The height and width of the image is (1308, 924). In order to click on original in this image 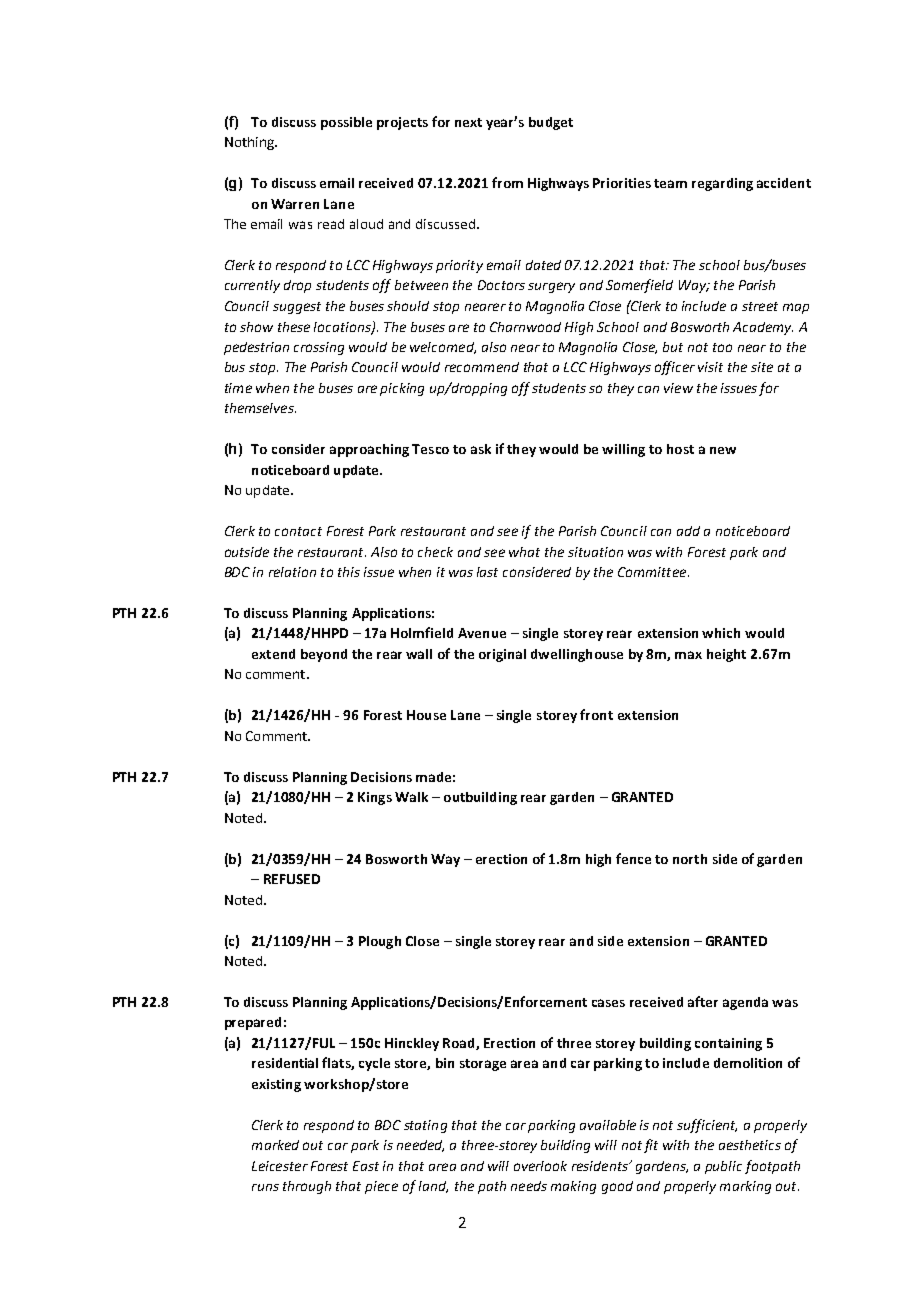, I will do `click(502, 655)`.
